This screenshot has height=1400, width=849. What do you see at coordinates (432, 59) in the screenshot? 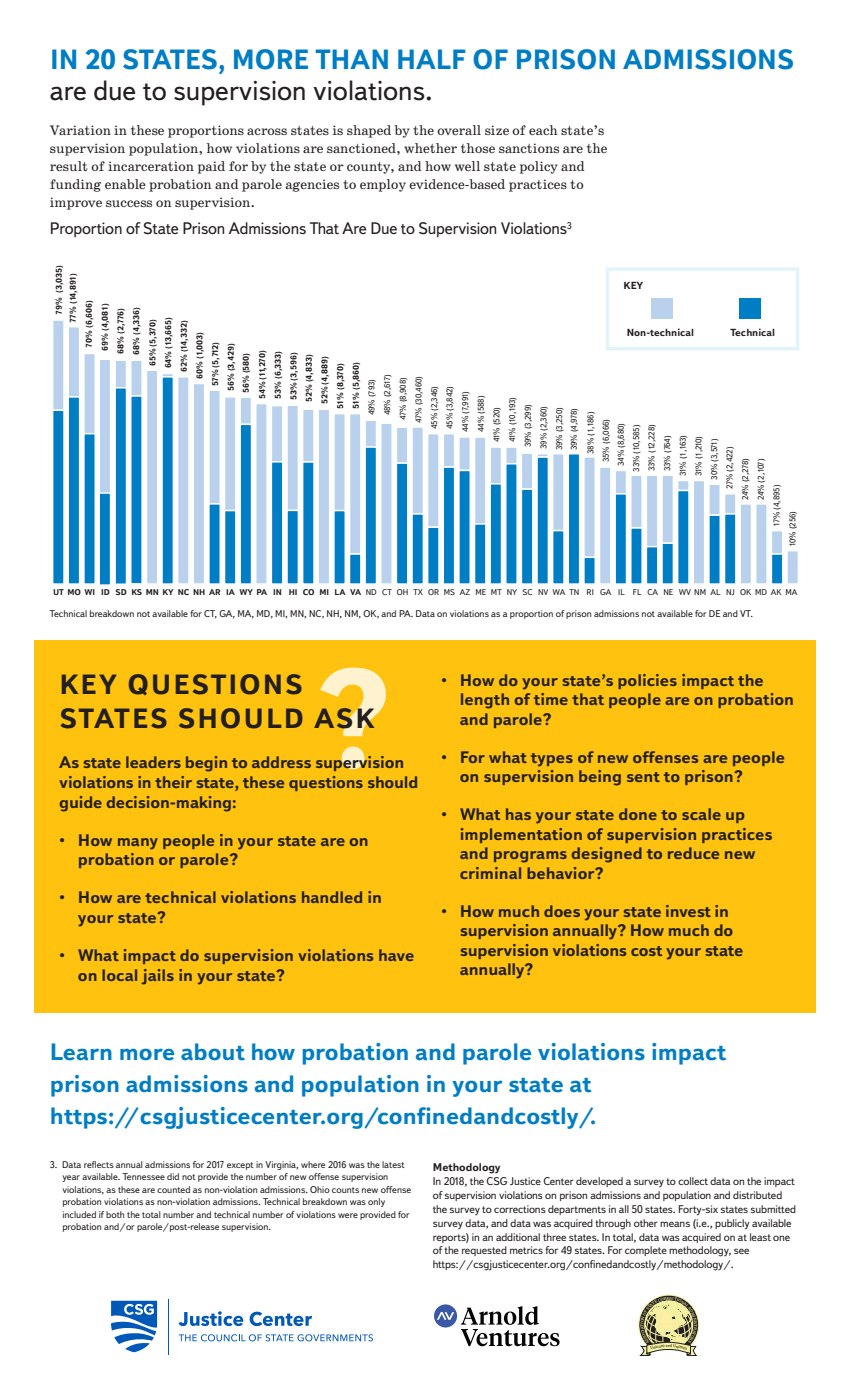
I see `HALF` at bounding box center [432, 59].
